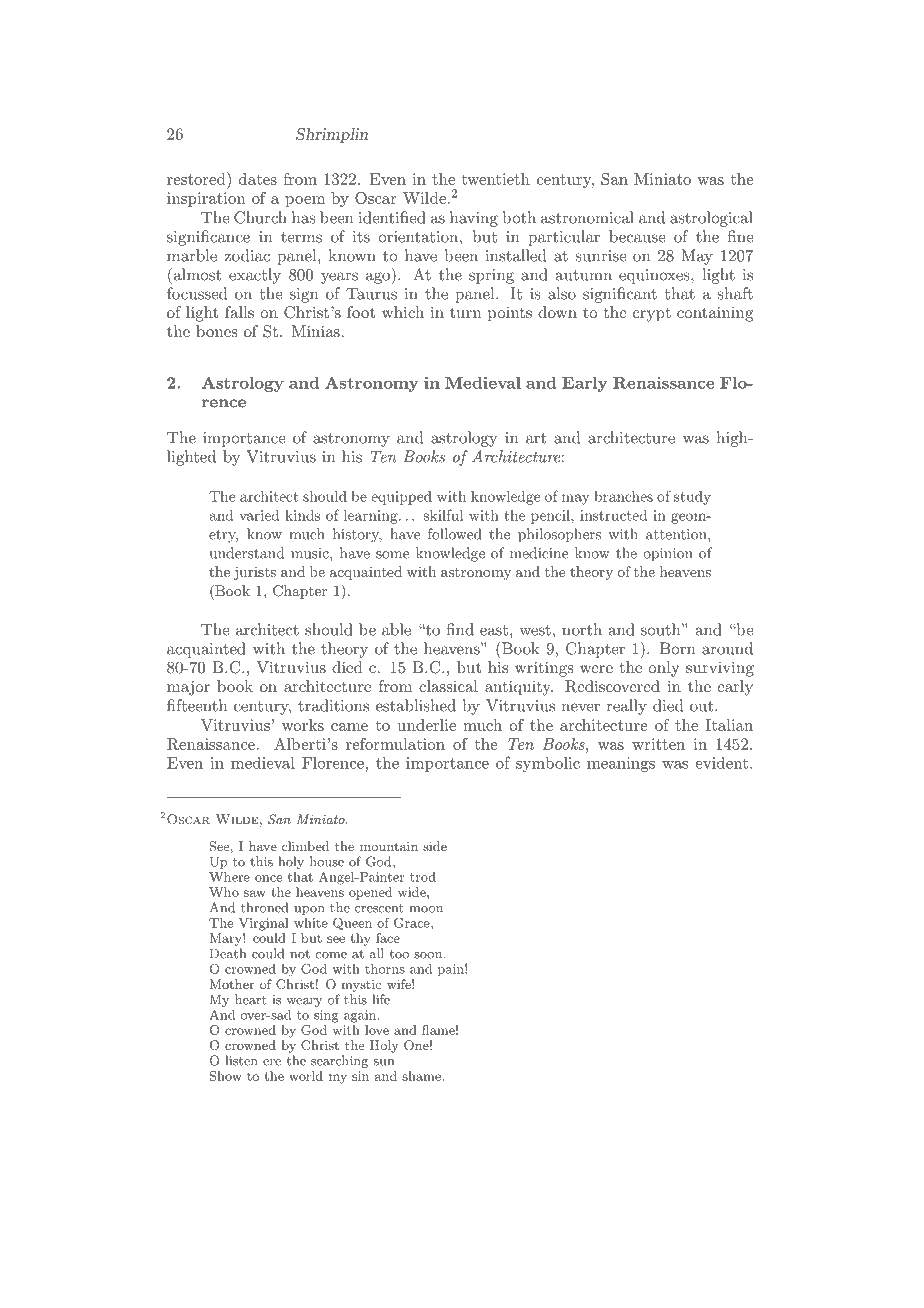  I want to click on find, so click(460, 629).
